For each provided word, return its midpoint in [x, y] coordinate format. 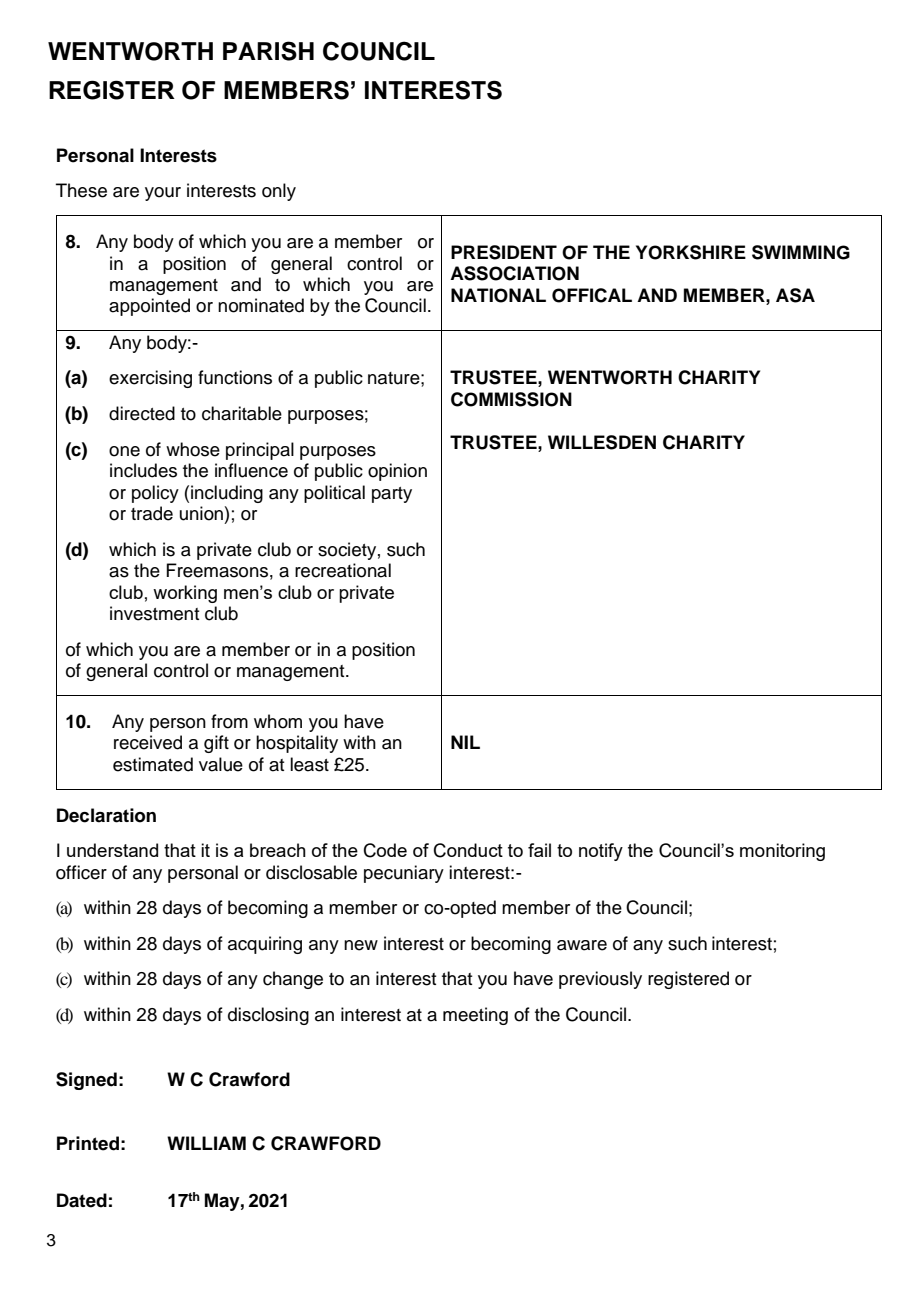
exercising [150, 379]
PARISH [268, 51]
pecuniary [404, 874]
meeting [475, 1016]
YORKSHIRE [691, 252]
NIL [465, 742]
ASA [795, 295]
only [279, 192]
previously [600, 980]
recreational [343, 570]
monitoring [782, 852]
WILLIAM [206, 1143]
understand [112, 850]
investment [154, 613]
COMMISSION [511, 399]
